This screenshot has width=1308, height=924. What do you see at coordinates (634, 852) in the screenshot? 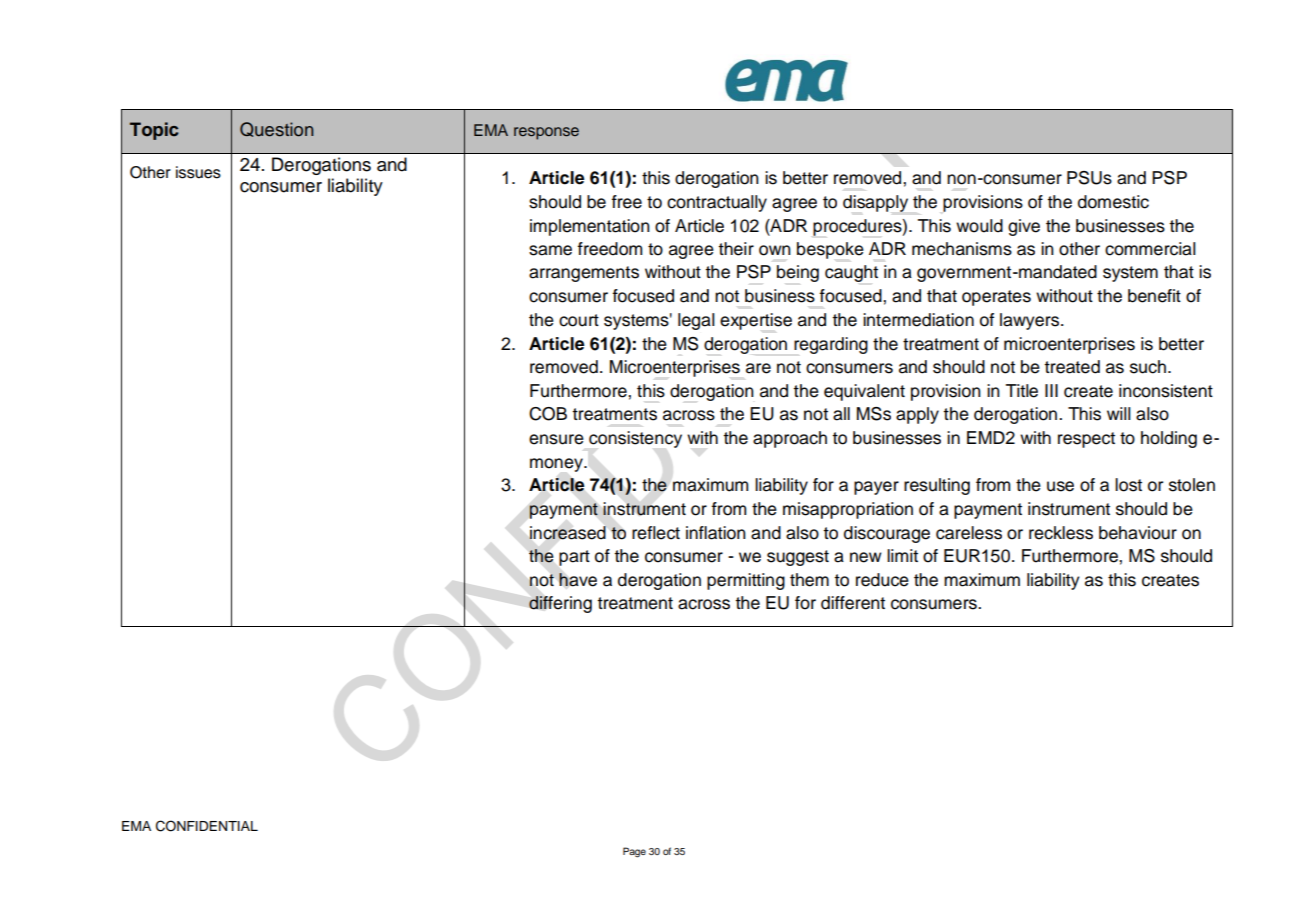
I see `Page` at bounding box center [634, 852].
